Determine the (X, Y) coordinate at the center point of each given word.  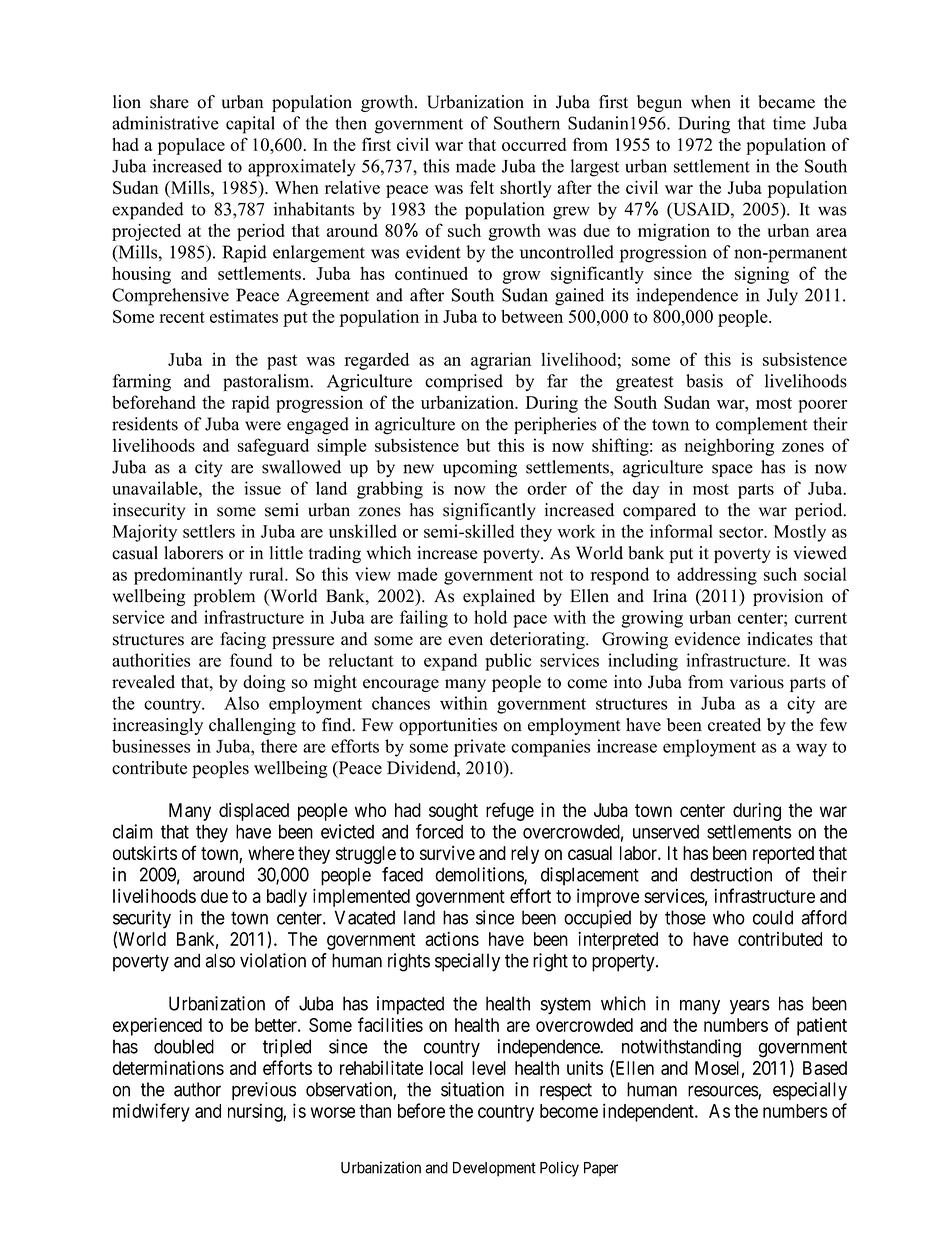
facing (243, 640)
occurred (534, 144)
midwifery (151, 1112)
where (271, 853)
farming (142, 383)
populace (191, 146)
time (789, 123)
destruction (731, 874)
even (465, 641)
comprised (464, 382)
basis (704, 381)
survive (447, 853)
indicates (780, 639)
